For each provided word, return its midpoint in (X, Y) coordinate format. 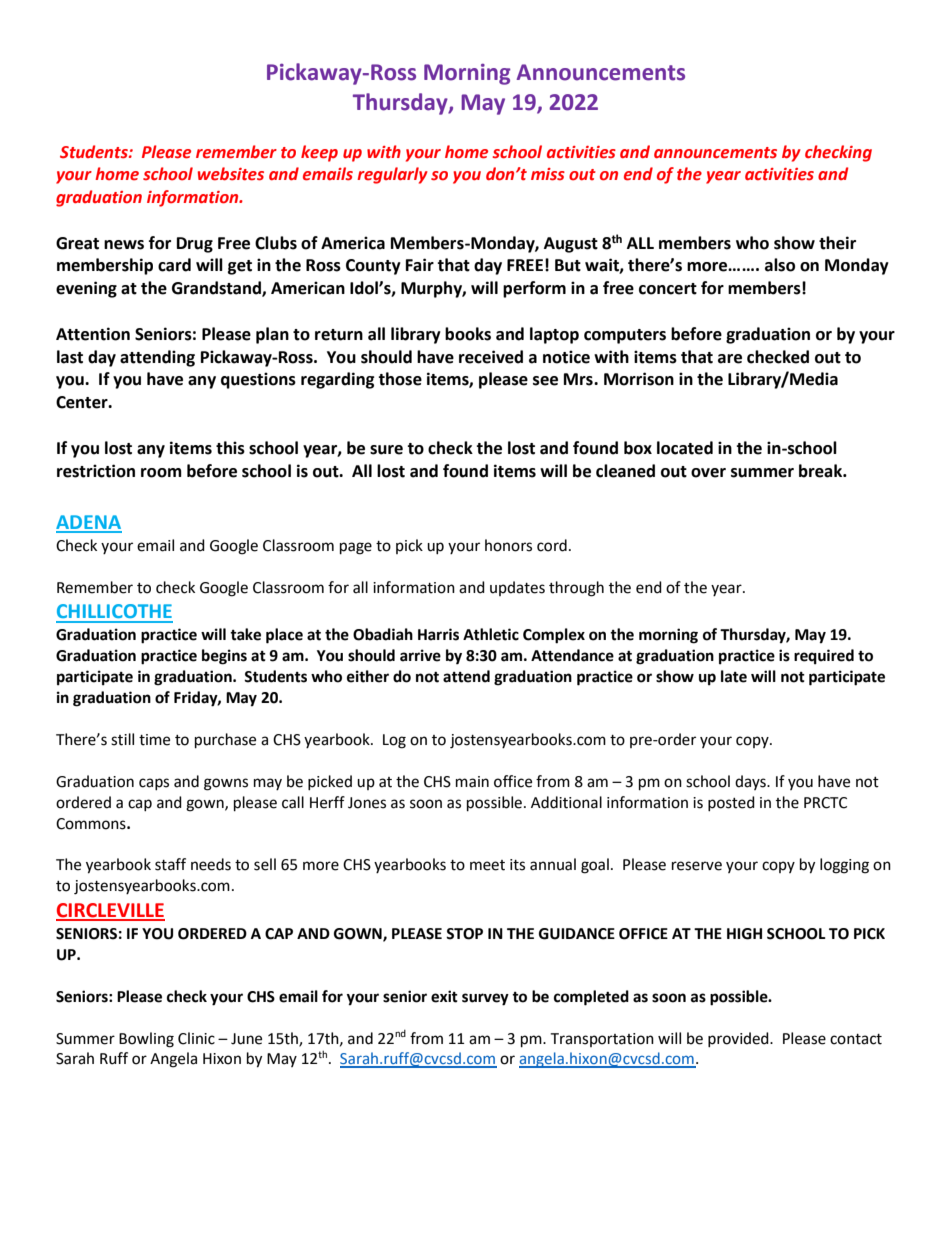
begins (224, 657)
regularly (392, 175)
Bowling (146, 1040)
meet (487, 865)
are (730, 359)
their (837, 243)
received (491, 357)
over (708, 473)
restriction (96, 471)
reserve (697, 866)
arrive (420, 655)
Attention (93, 334)
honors (508, 545)
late (734, 676)
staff (170, 864)
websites (231, 174)
